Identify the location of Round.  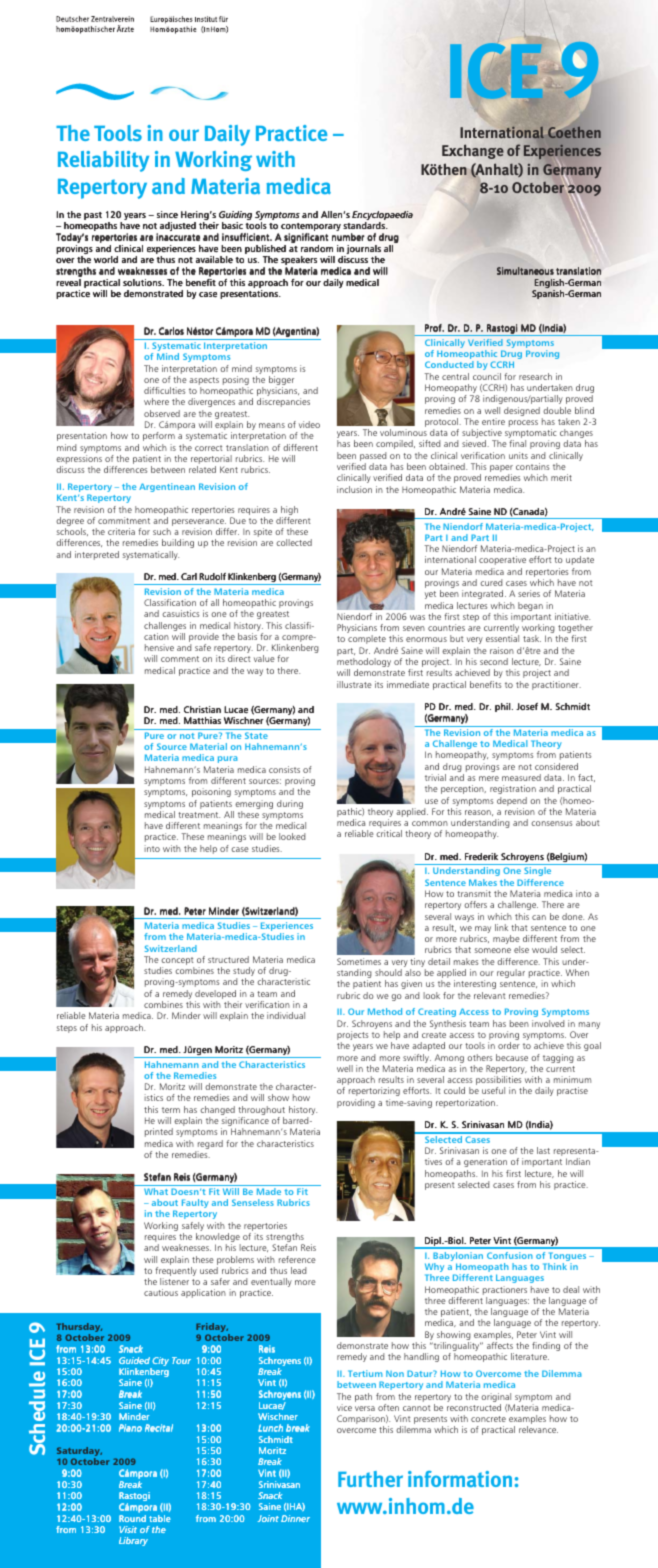
(132, 1518).
